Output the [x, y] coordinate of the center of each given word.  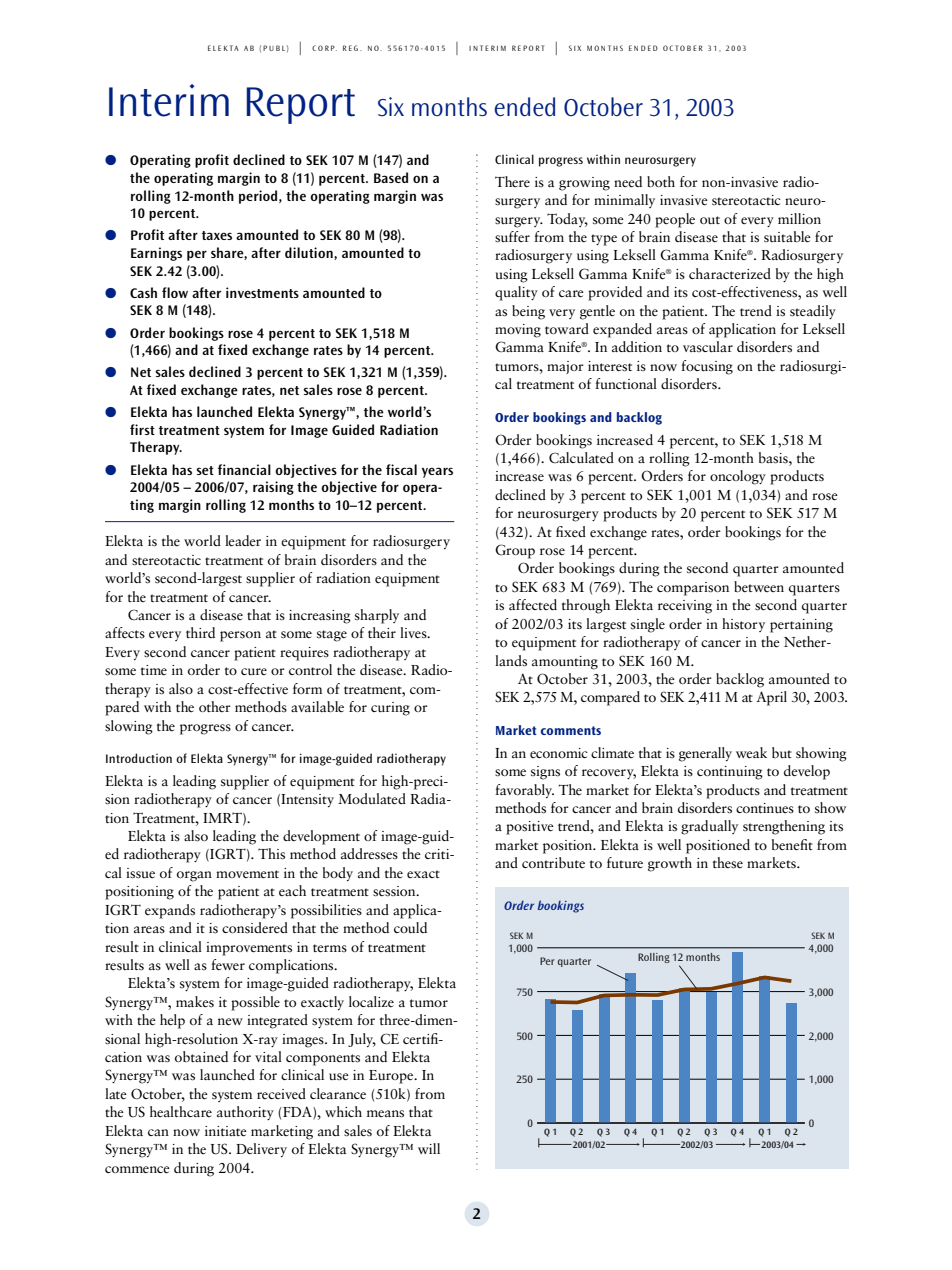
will [429, 1148]
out [710, 220]
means [385, 1114]
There [512, 181]
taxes [217, 235]
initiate [226, 1131]
